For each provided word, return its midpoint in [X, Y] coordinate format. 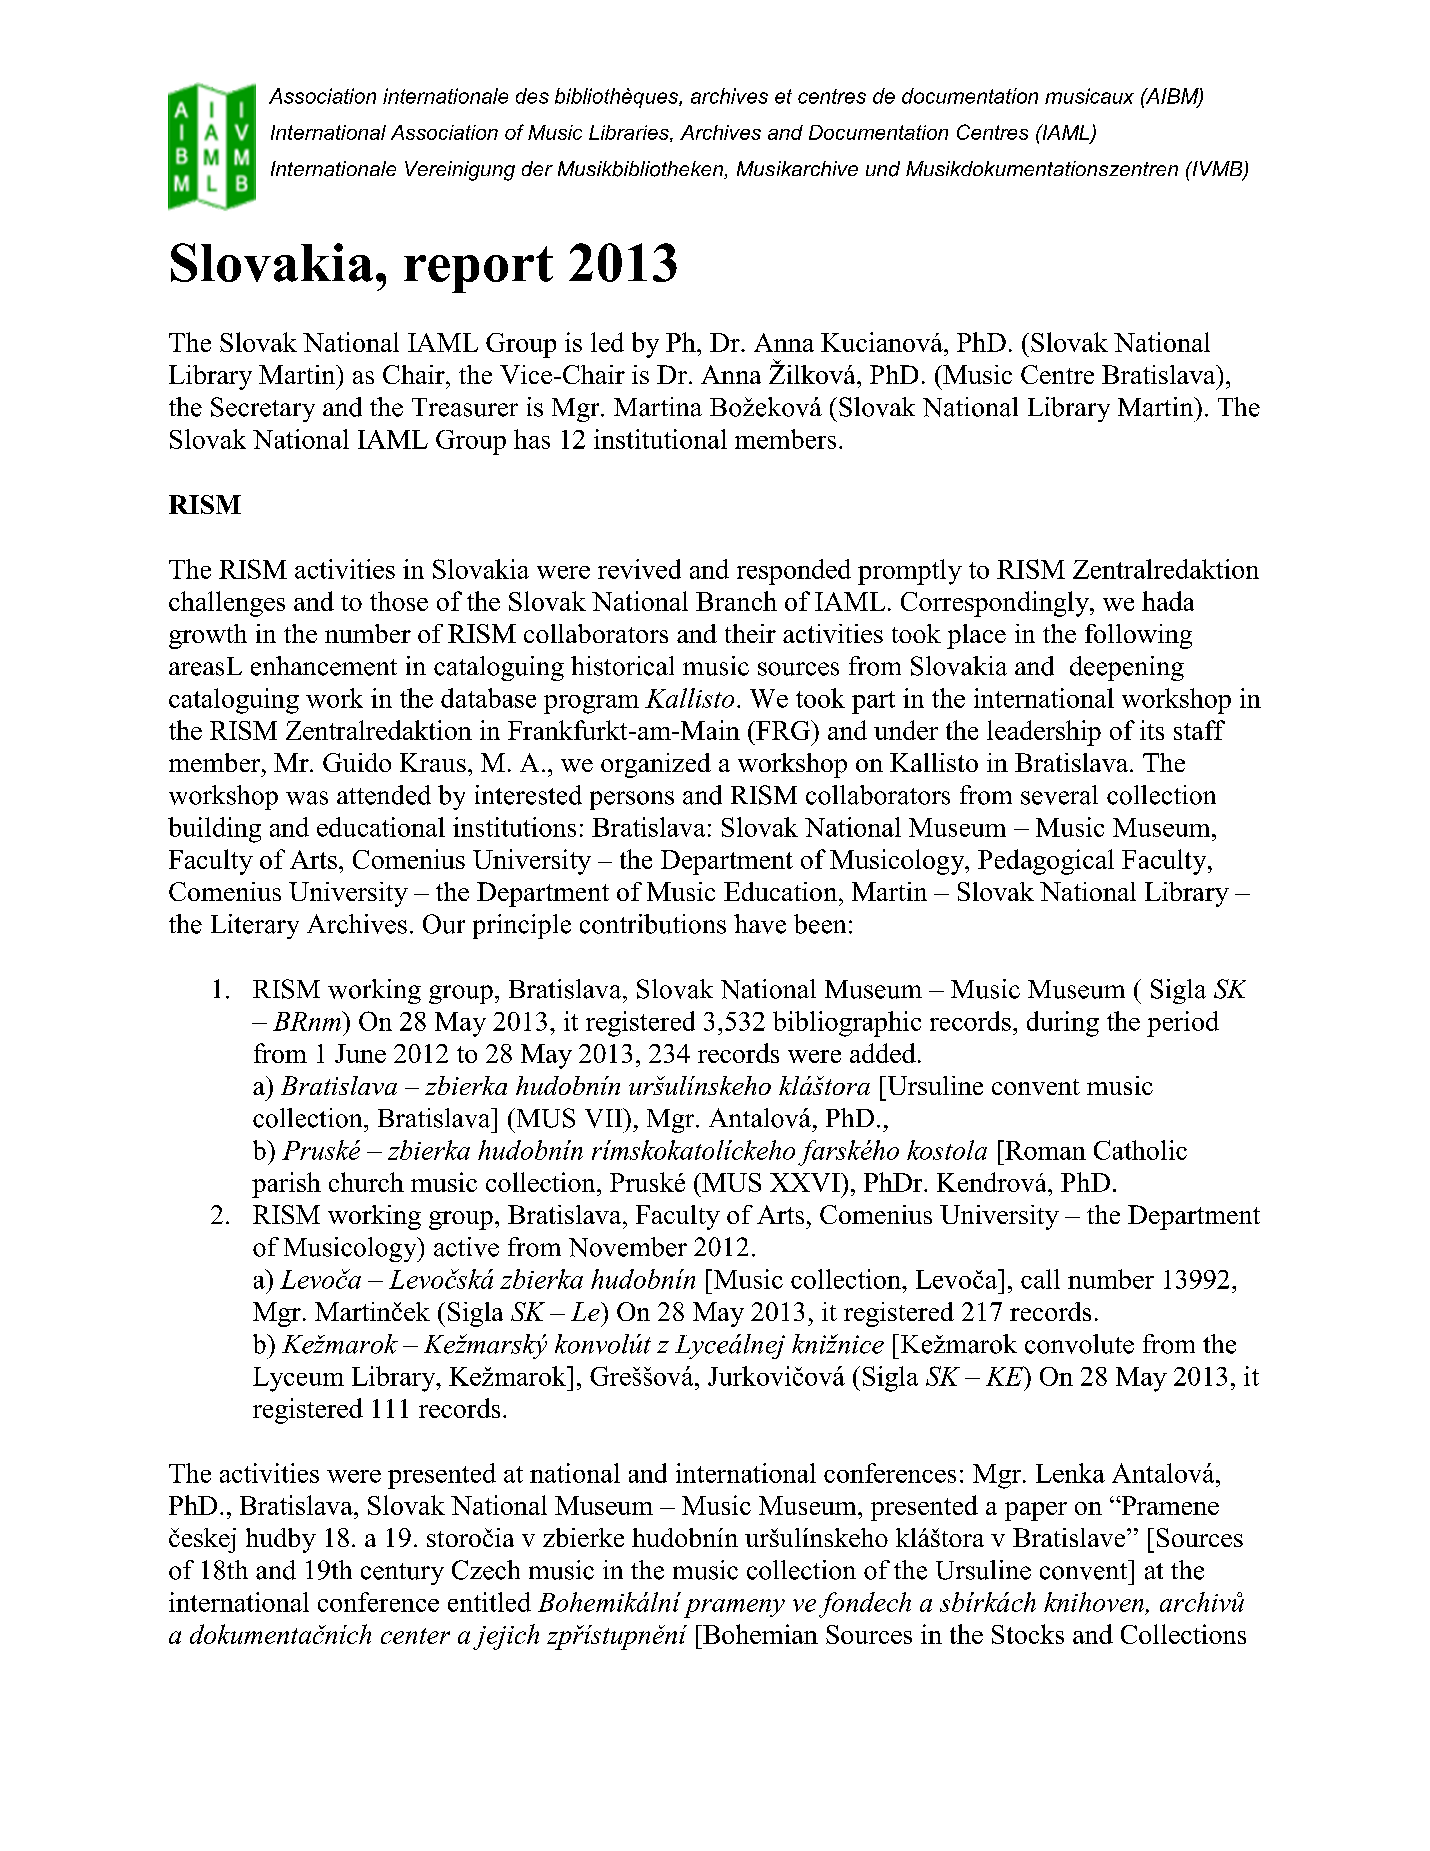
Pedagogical [1046, 862]
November [628, 1247]
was [307, 798]
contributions [653, 924]
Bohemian [759, 1634]
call [1040, 1279]
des [532, 96]
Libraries [630, 133]
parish [286, 1185]
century [402, 1574]
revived [639, 569]
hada [1168, 601]
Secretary [263, 409]
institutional [660, 439]
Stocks [1028, 1634]
